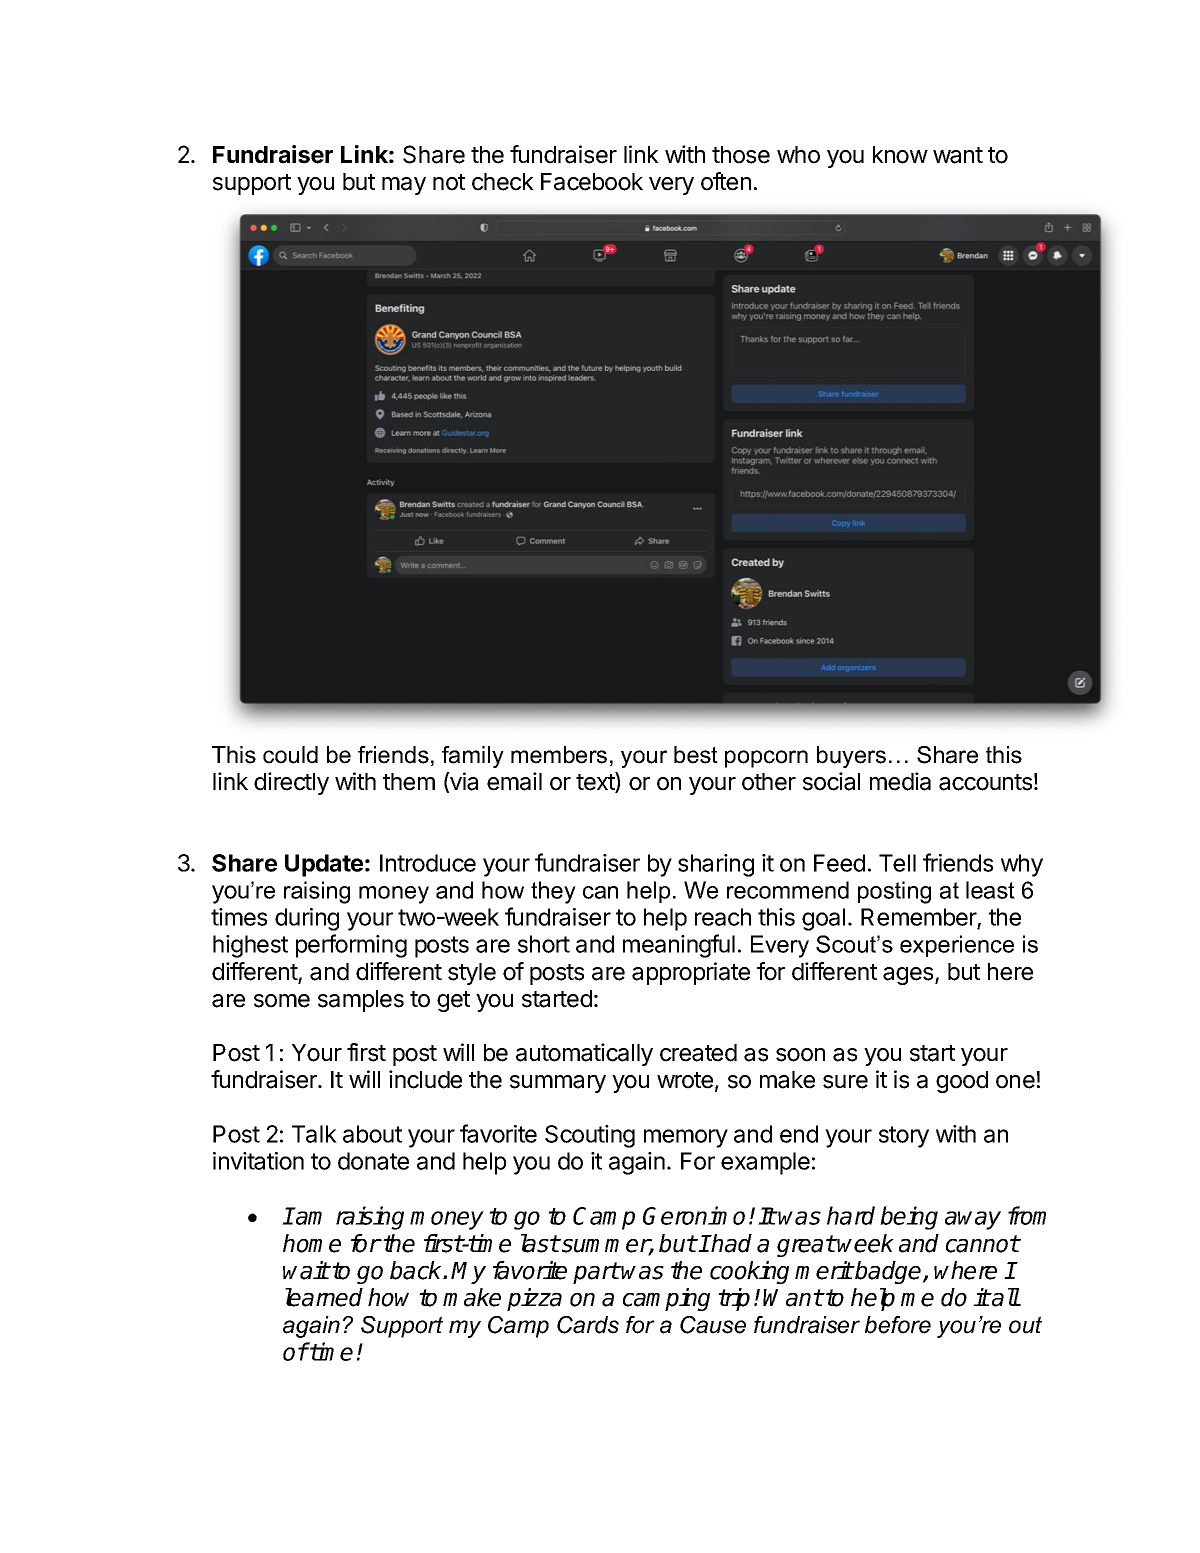 This screenshot has width=1200, height=1553. What do you see at coordinates (404, 186) in the screenshot?
I see `may` at bounding box center [404, 186].
